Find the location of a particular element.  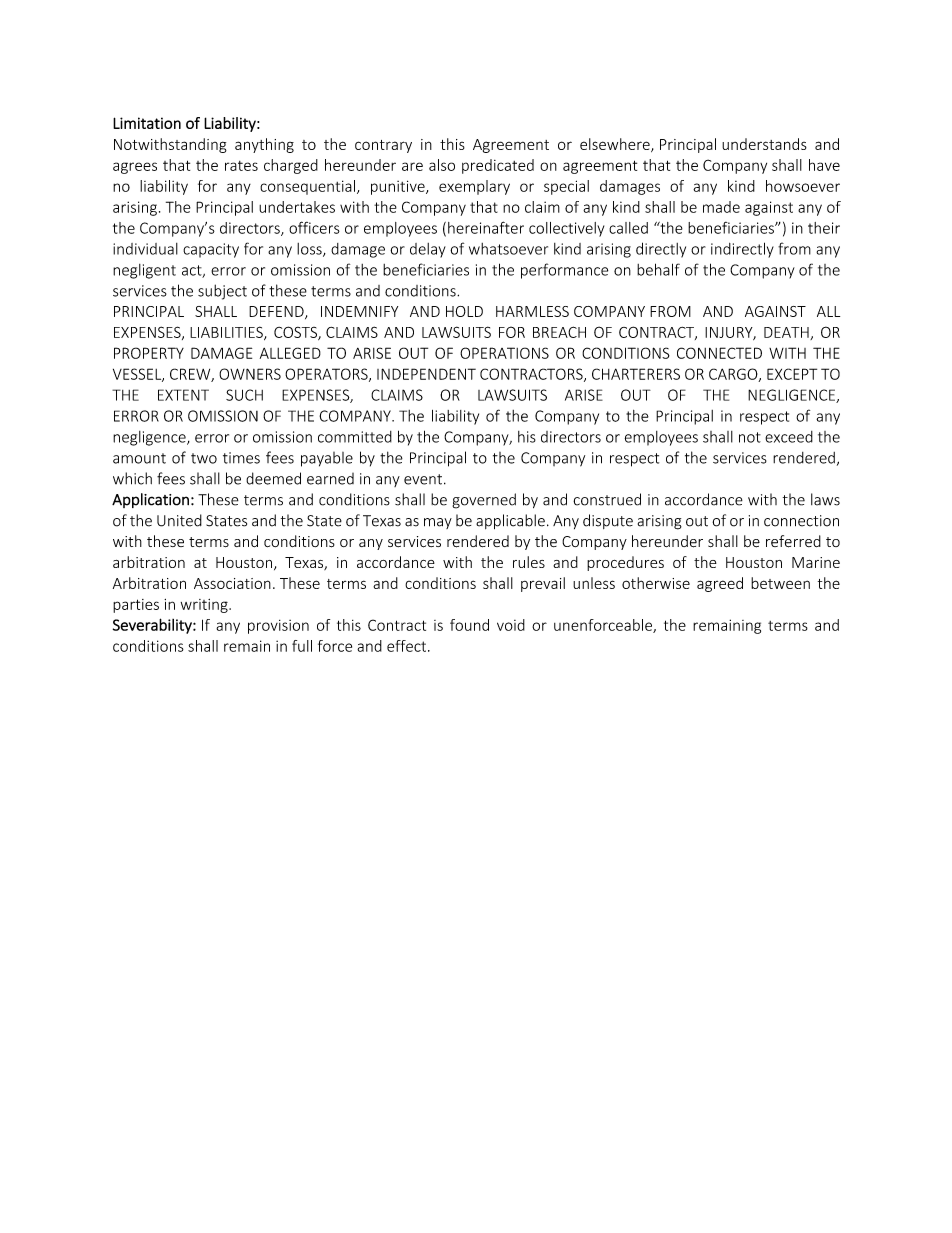

understands is located at coordinates (764, 144).
